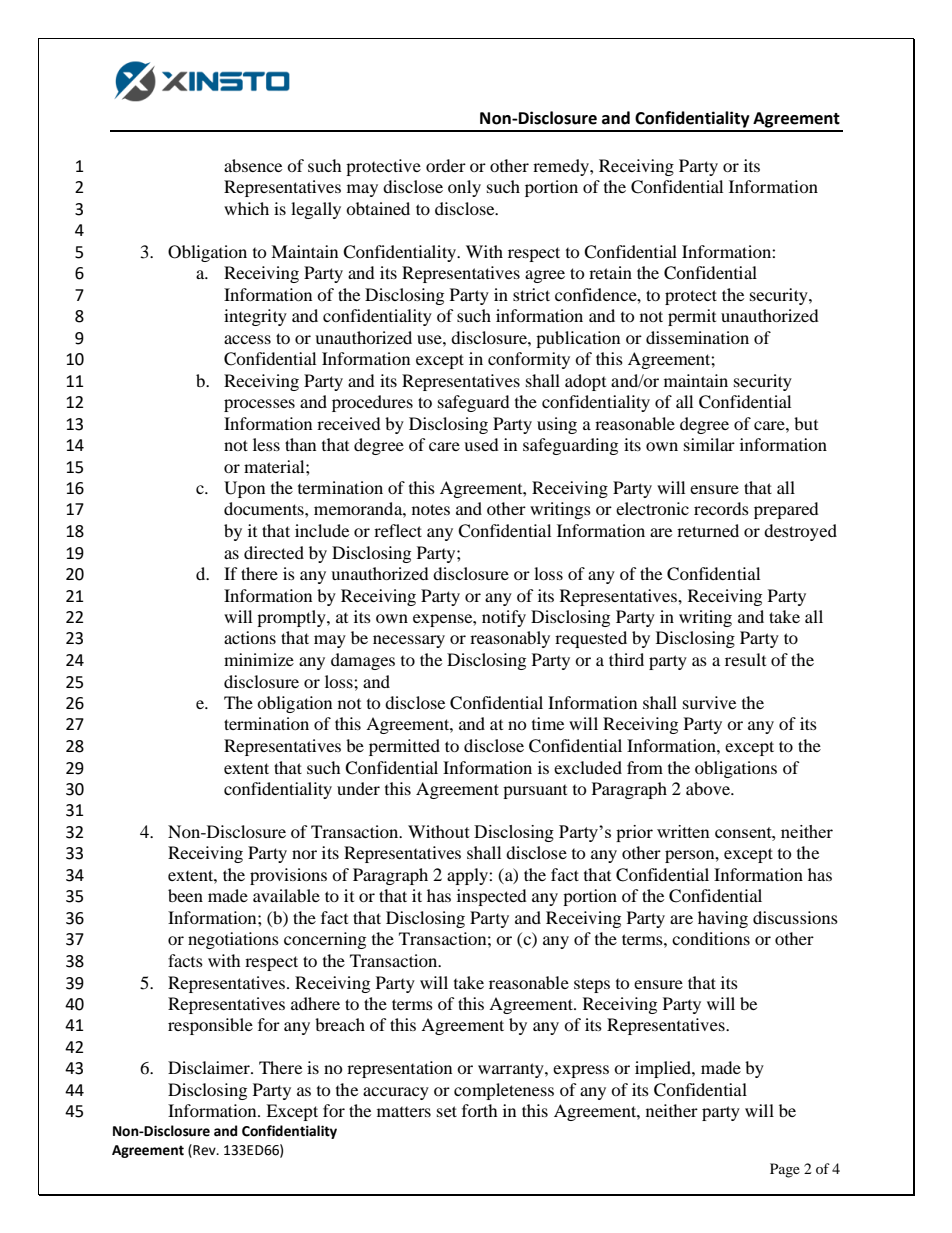 The image size is (952, 1233). I want to click on inspected, so click(492, 897).
